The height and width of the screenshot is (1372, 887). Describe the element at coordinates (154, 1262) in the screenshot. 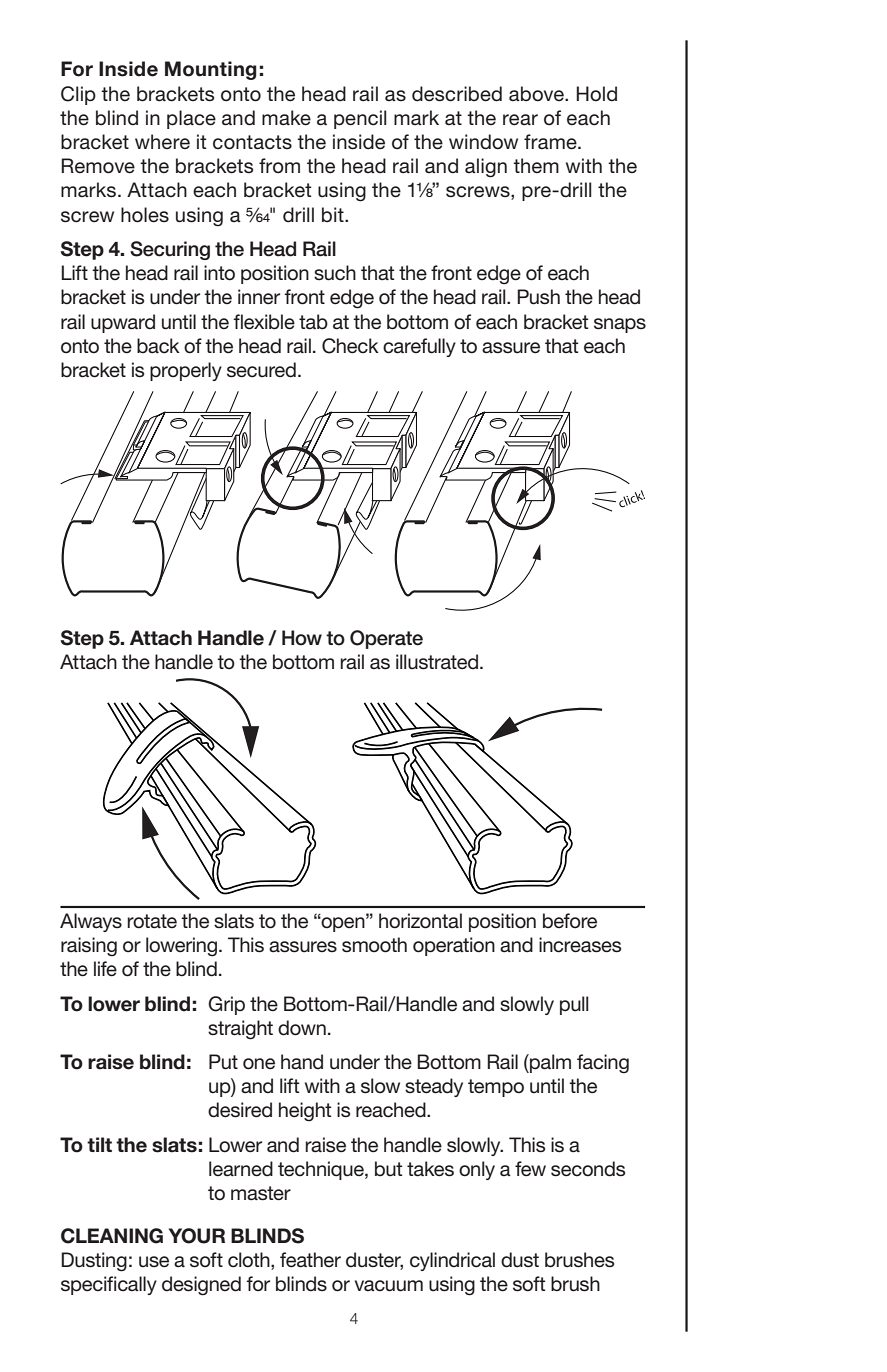

I see `use` at that location.
